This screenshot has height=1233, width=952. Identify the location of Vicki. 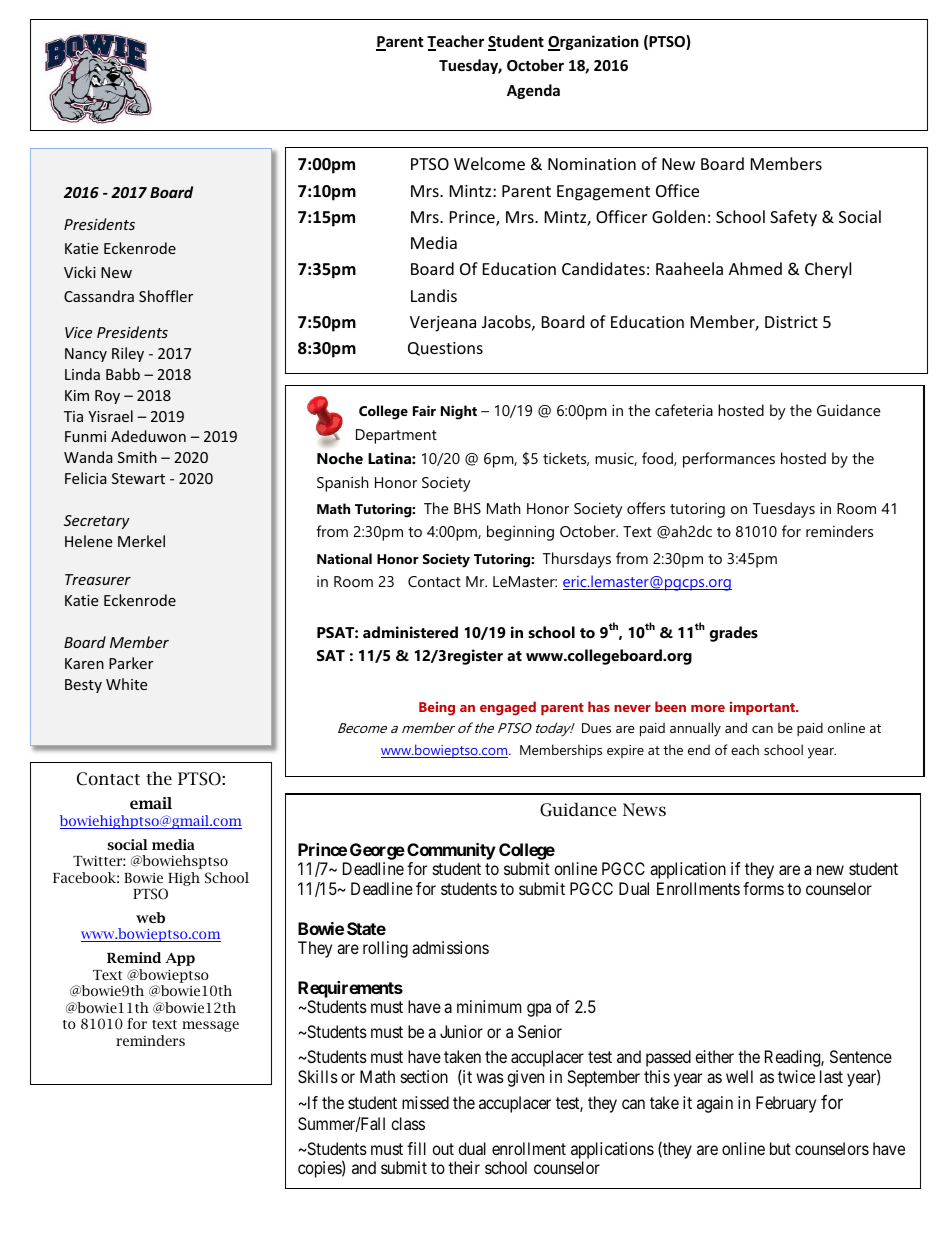
(80, 272).
